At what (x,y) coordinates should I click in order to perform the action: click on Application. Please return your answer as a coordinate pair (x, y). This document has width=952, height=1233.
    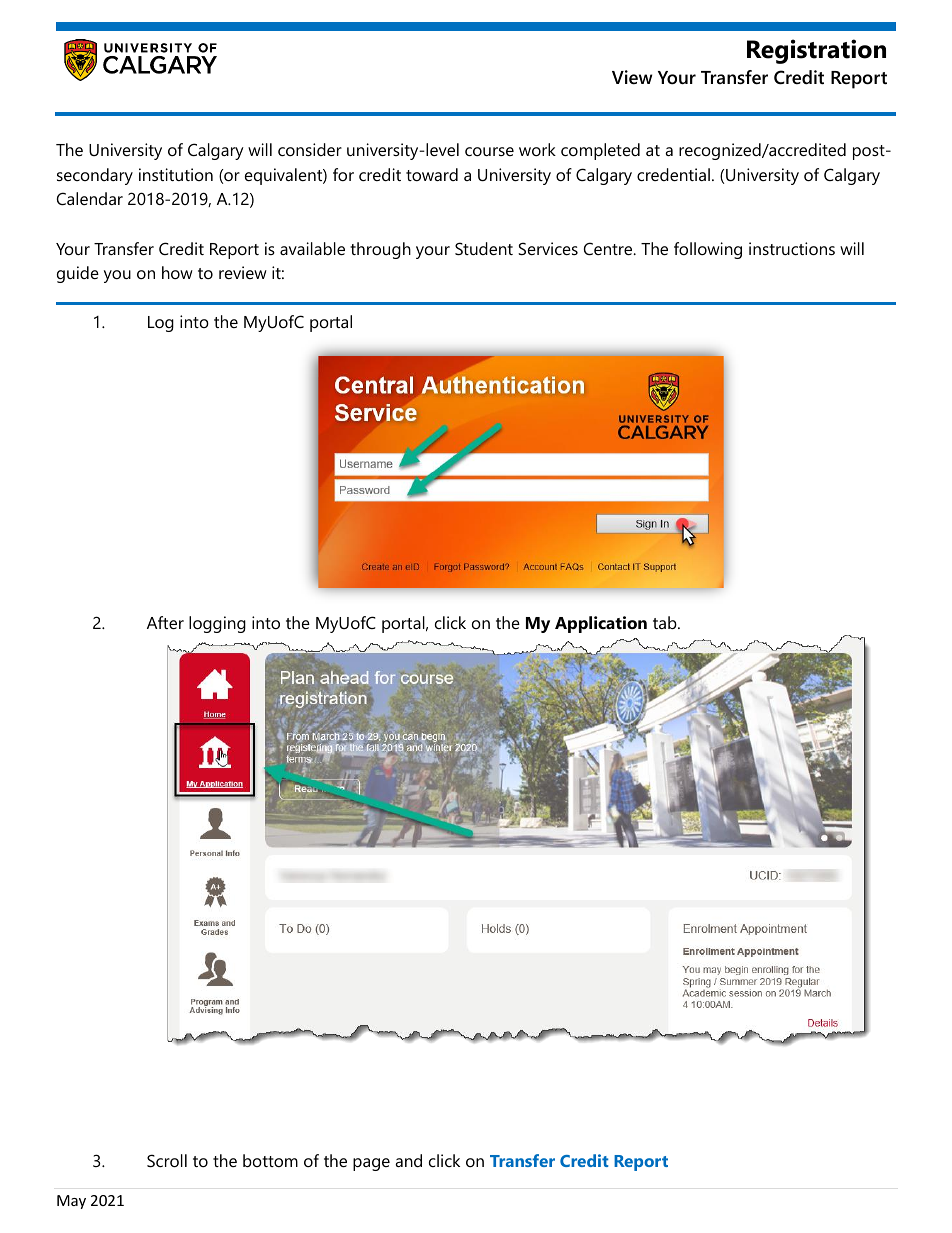
    Looking at the image, I should click on (601, 624).
